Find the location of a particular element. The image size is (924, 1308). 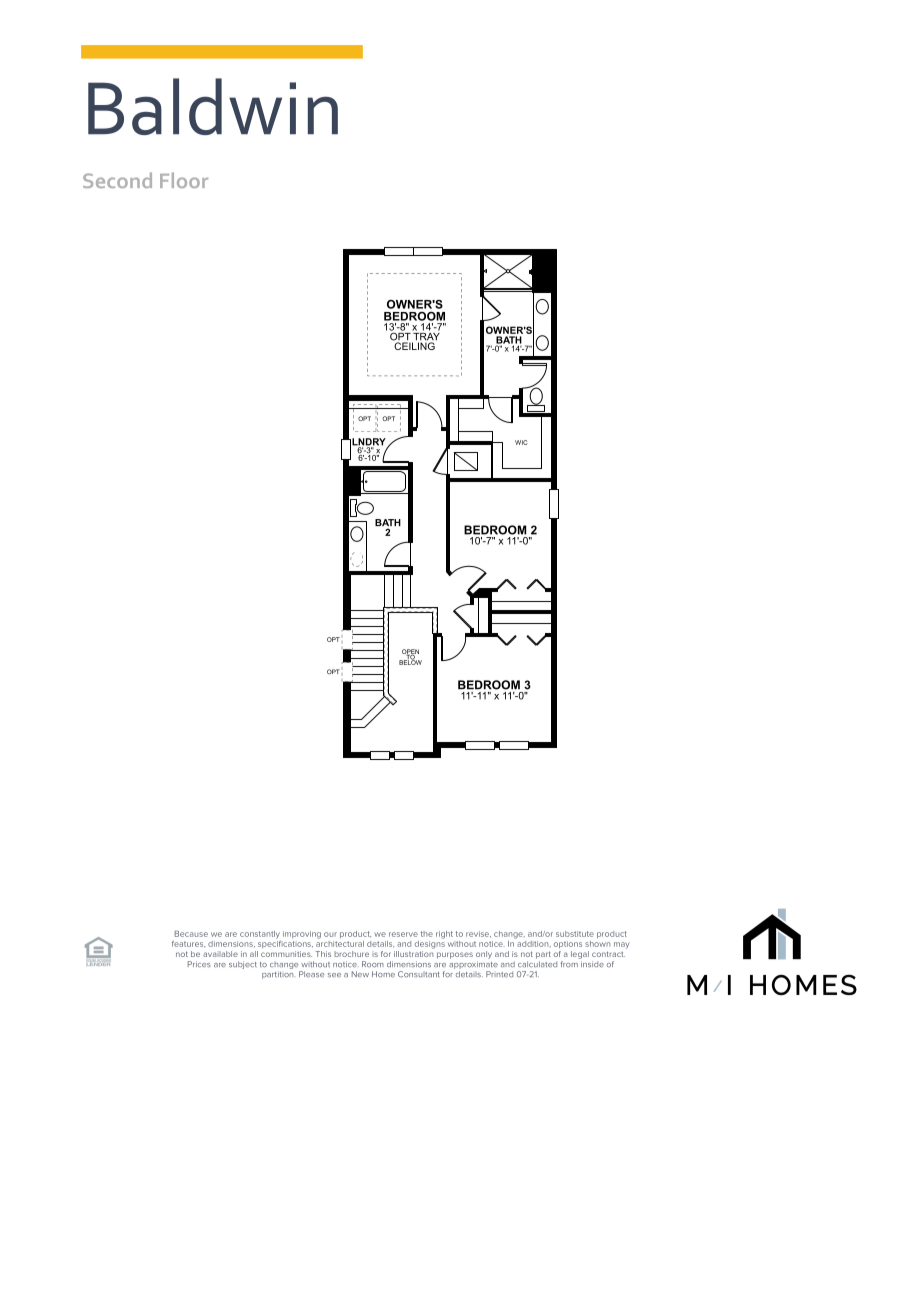

Baldwin is located at coordinates (213, 106).
